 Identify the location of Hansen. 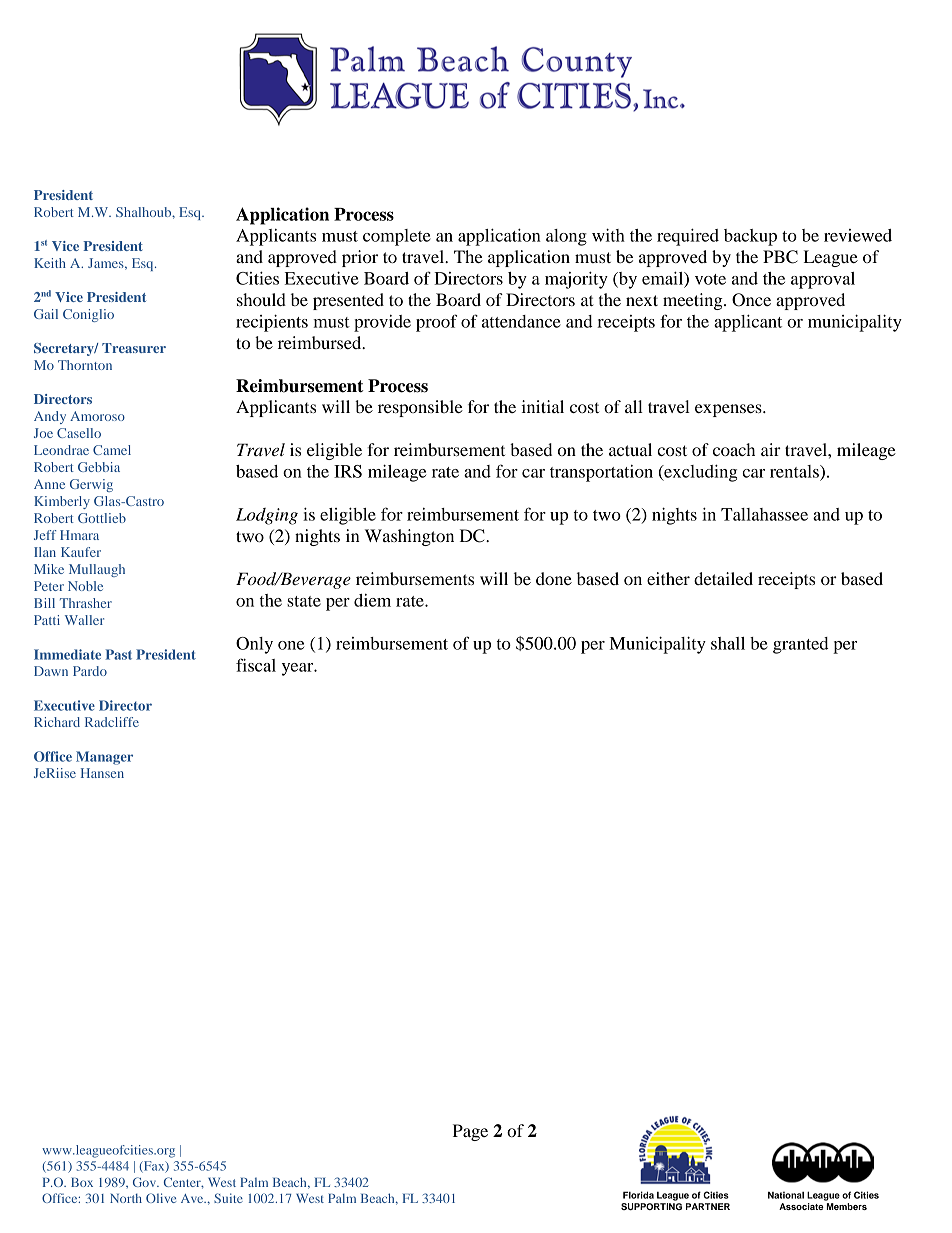
(102, 773).
